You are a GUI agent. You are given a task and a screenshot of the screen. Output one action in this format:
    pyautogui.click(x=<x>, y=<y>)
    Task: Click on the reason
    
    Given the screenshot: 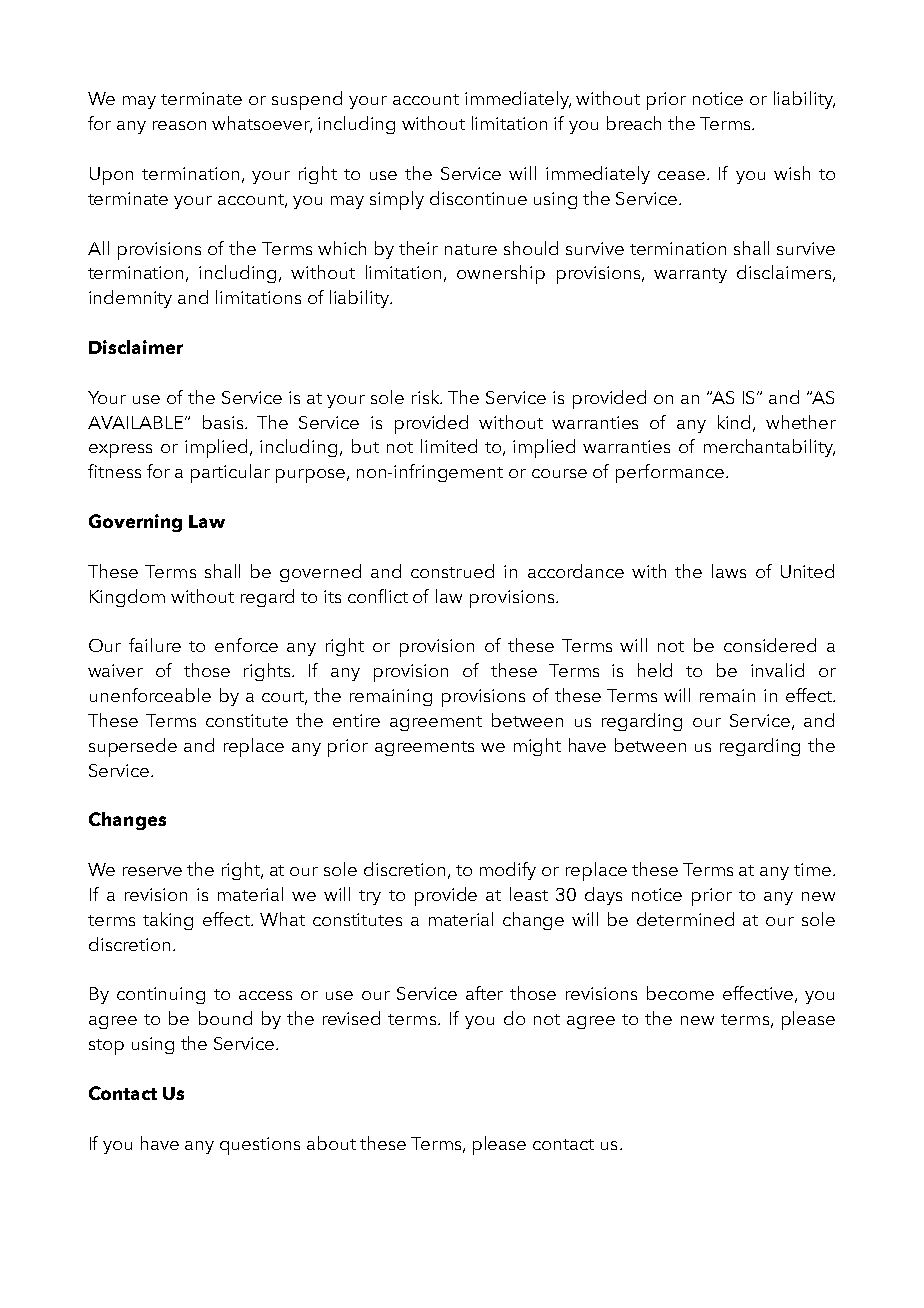 What is the action you would take?
    pyautogui.click(x=179, y=125)
